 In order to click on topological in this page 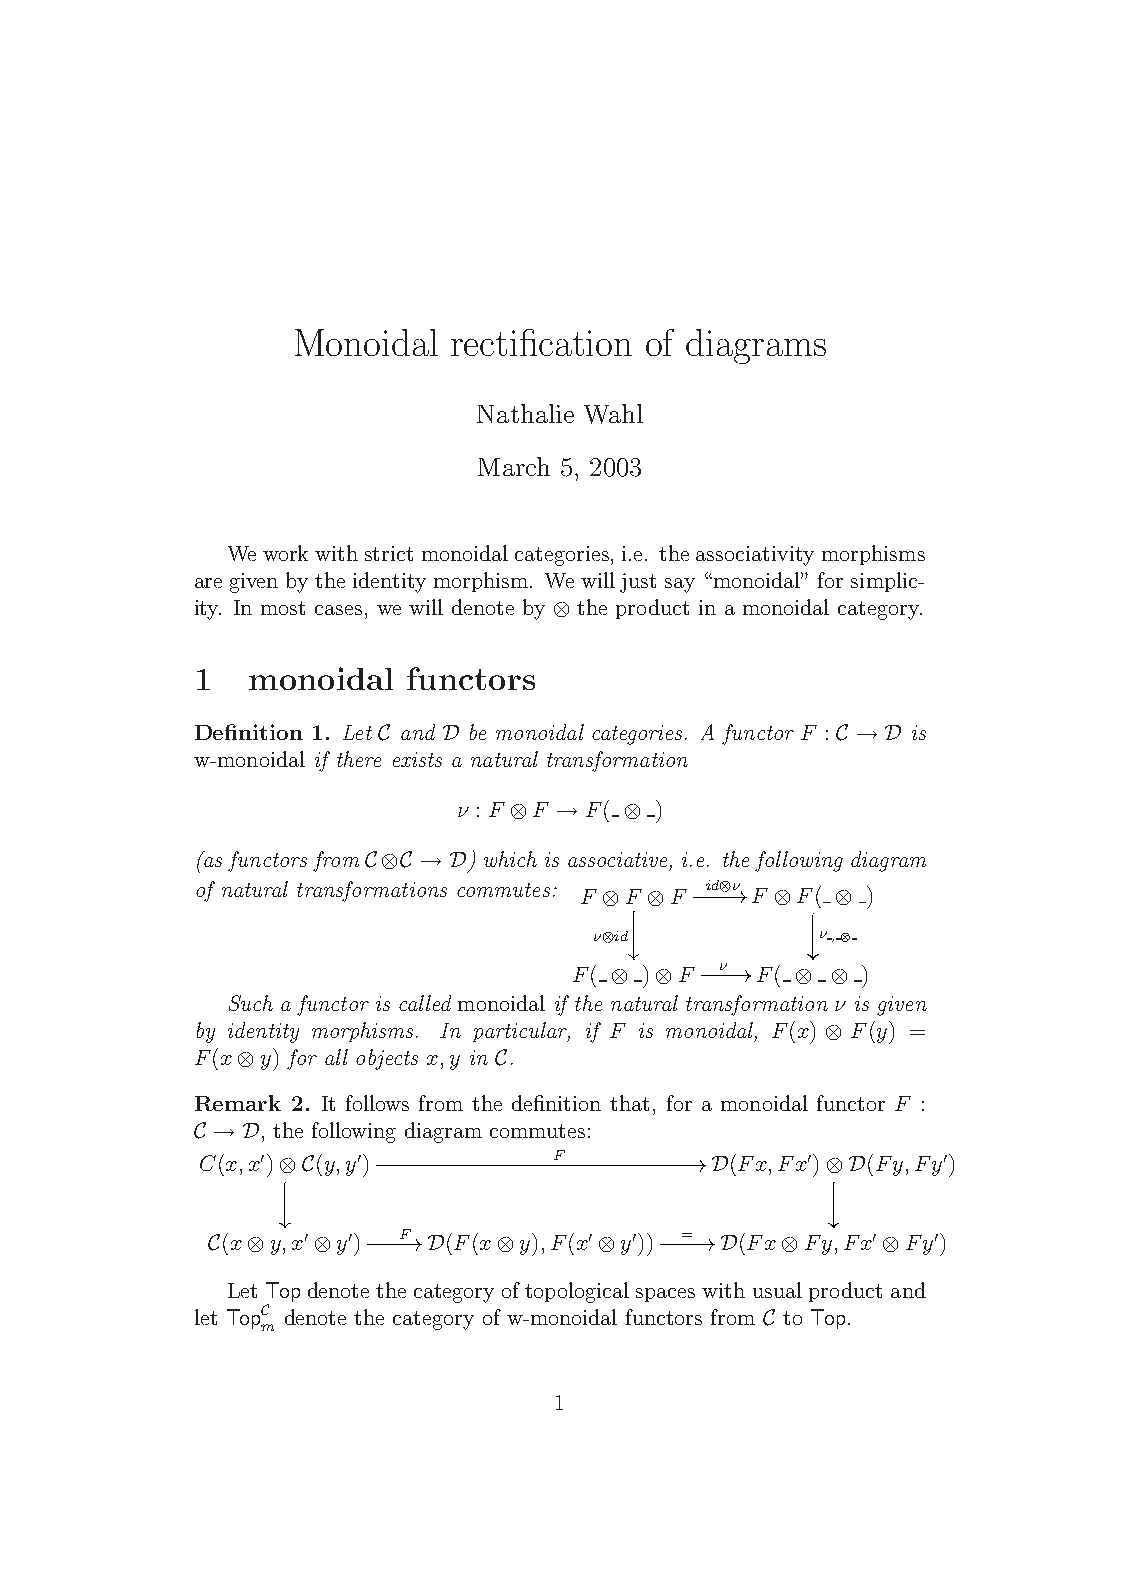, I will do `click(577, 1292)`.
